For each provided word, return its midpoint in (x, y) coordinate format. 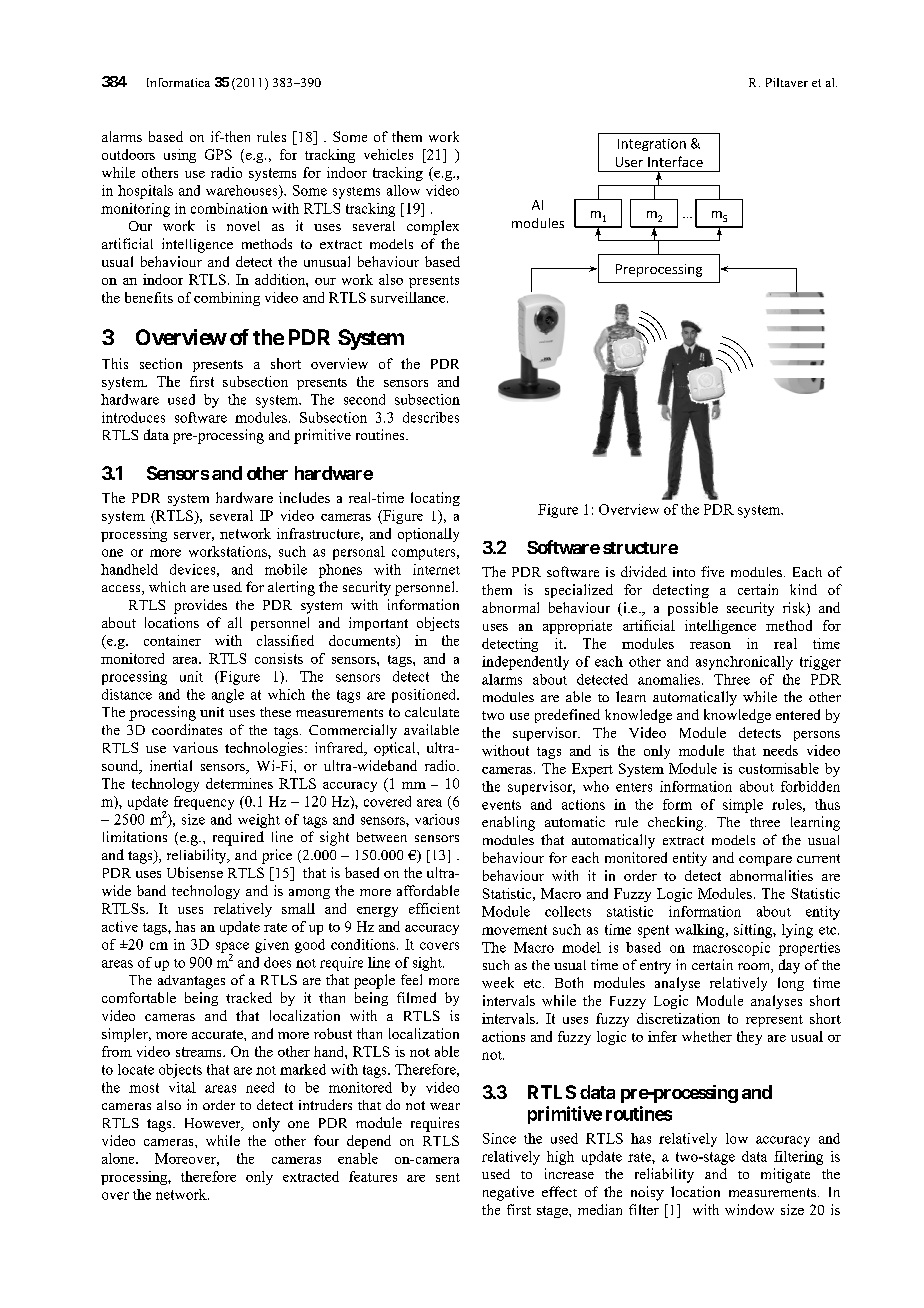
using (180, 156)
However (214, 1124)
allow (403, 190)
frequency (204, 803)
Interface (675, 161)
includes (304, 497)
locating (435, 499)
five (712, 571)
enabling (508, 823)
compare (765, 861)
